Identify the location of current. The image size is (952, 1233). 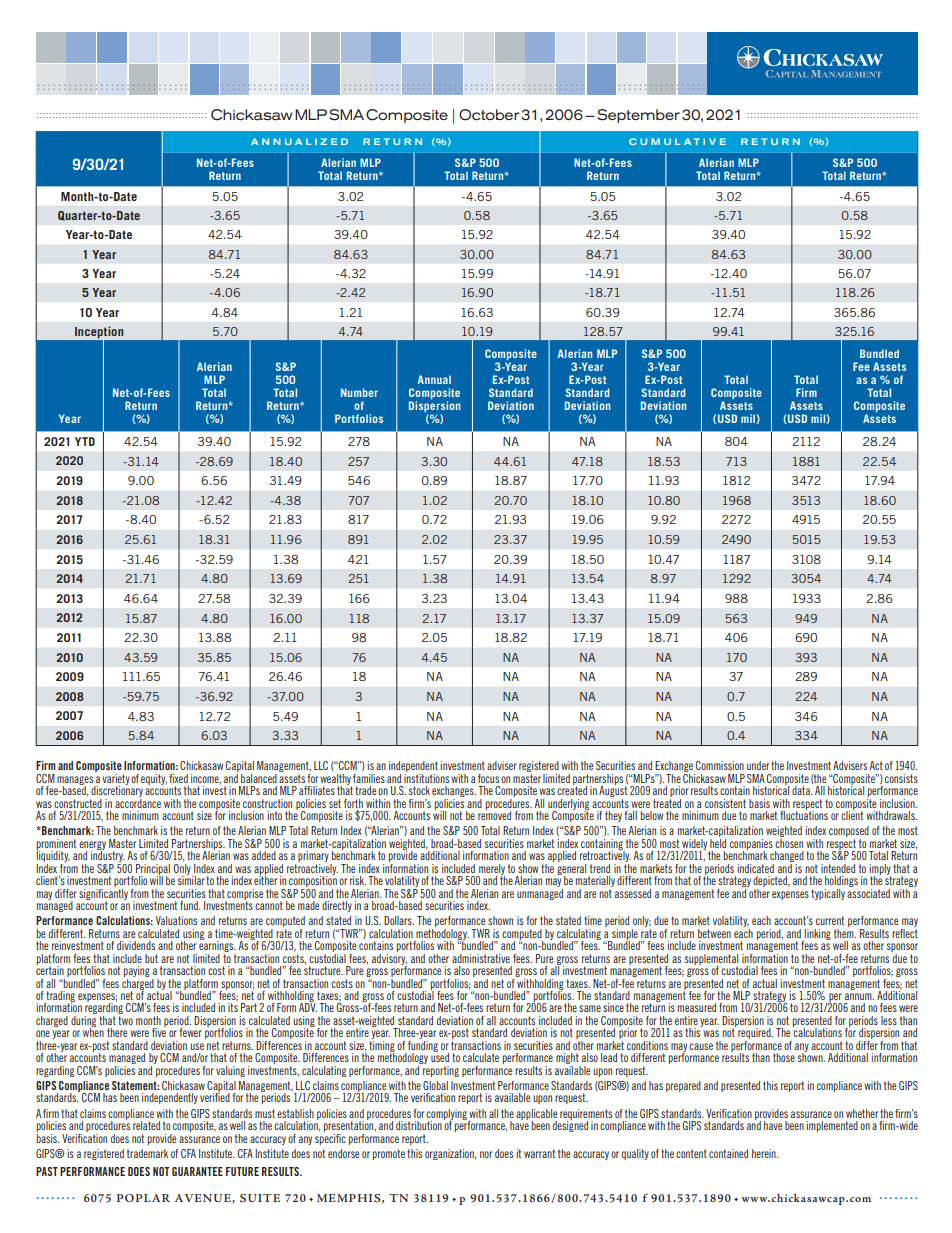
(830, 920).
